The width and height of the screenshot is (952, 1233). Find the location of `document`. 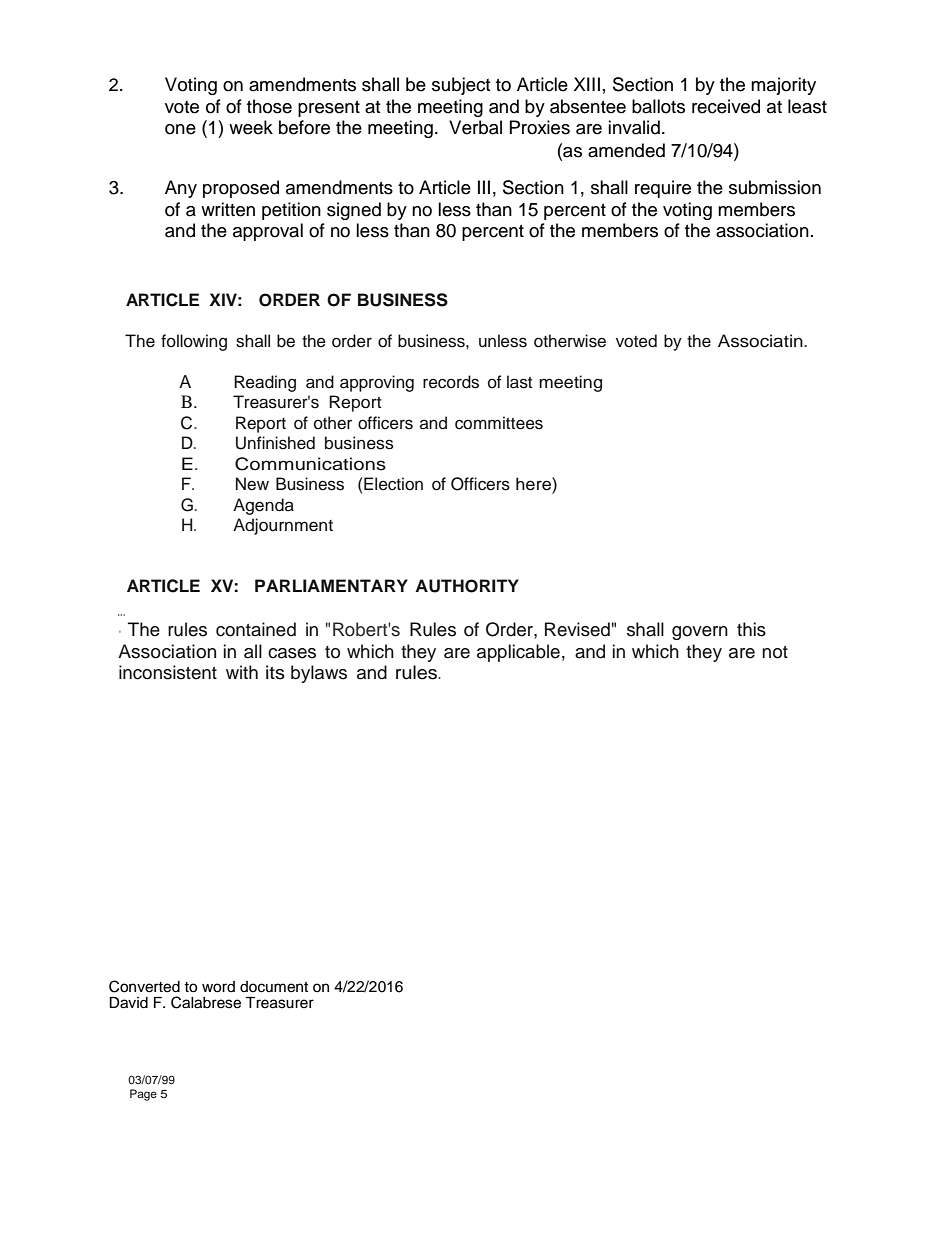

document is located at coordinates (274, 987).
